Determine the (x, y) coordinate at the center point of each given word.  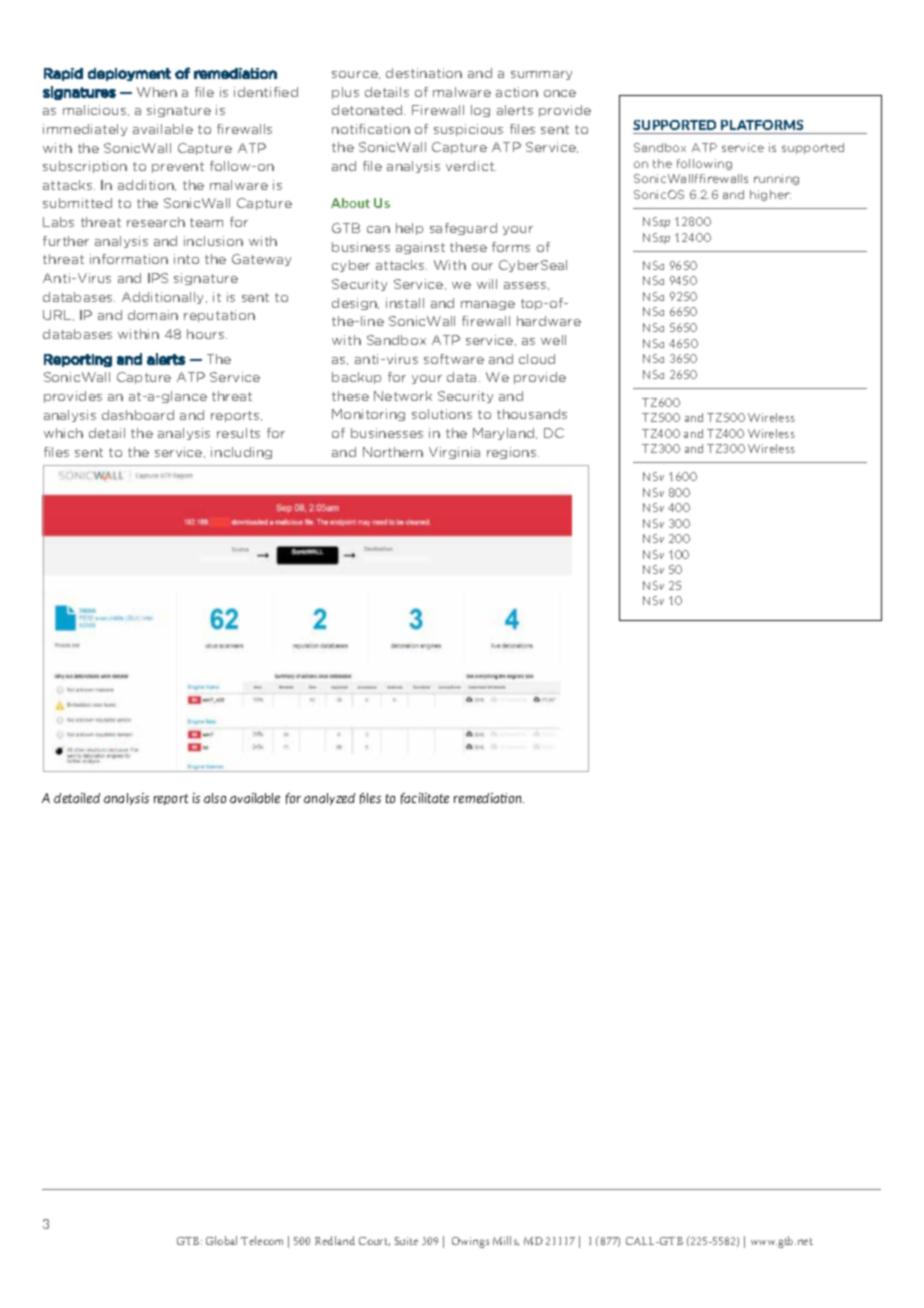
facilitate (425, 798)
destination (424, 73)
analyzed (329, 799)
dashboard (138, 415)
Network (403, 396)
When (157, 92)
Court (374, 1241)
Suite (406, 1241)
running (776, 179)
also (215, 798)
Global (221, 1240)
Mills (506, 1241)
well (553, 340)
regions (513, 453)
